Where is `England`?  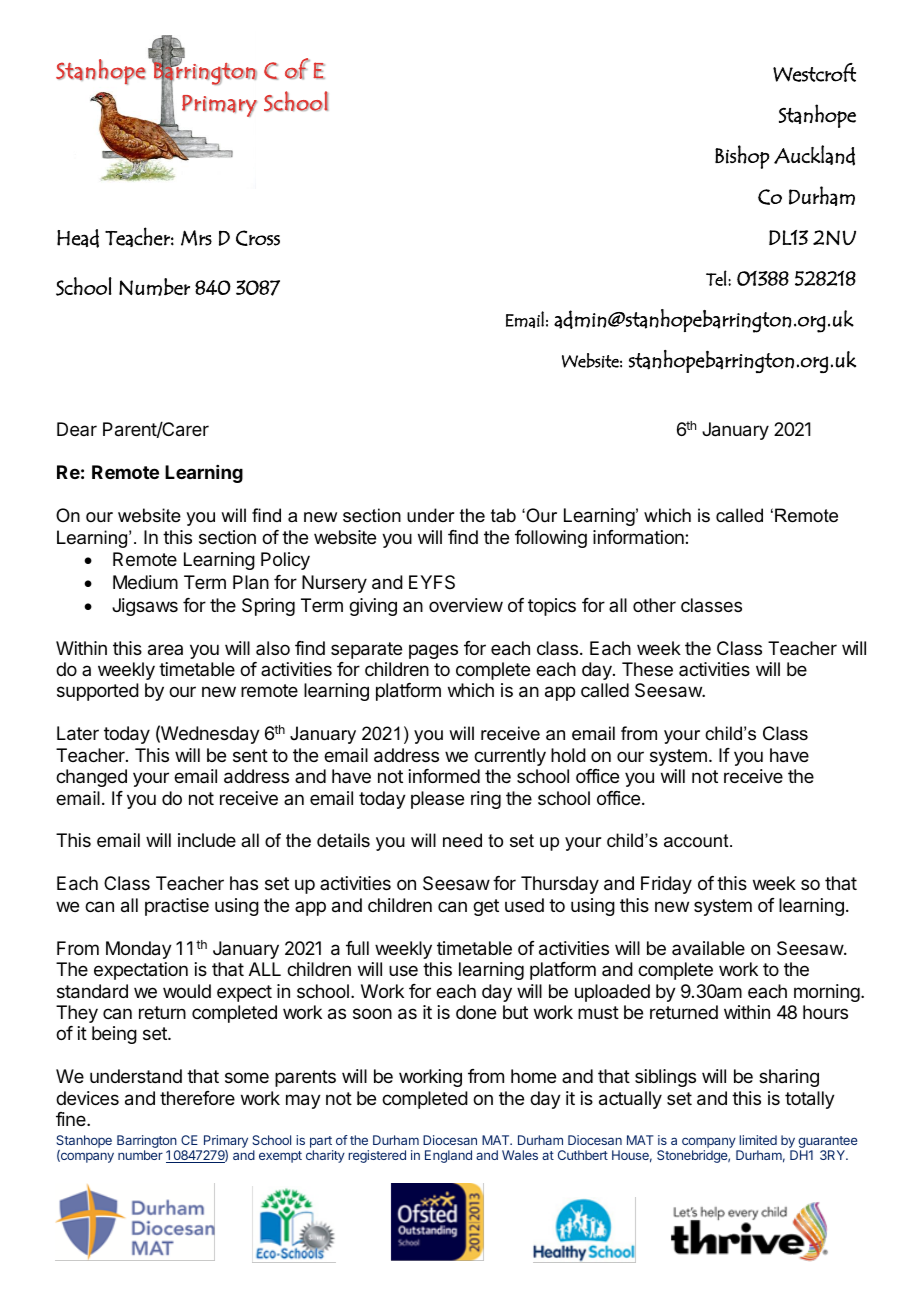
England is located at coordinates (448, 1156).
